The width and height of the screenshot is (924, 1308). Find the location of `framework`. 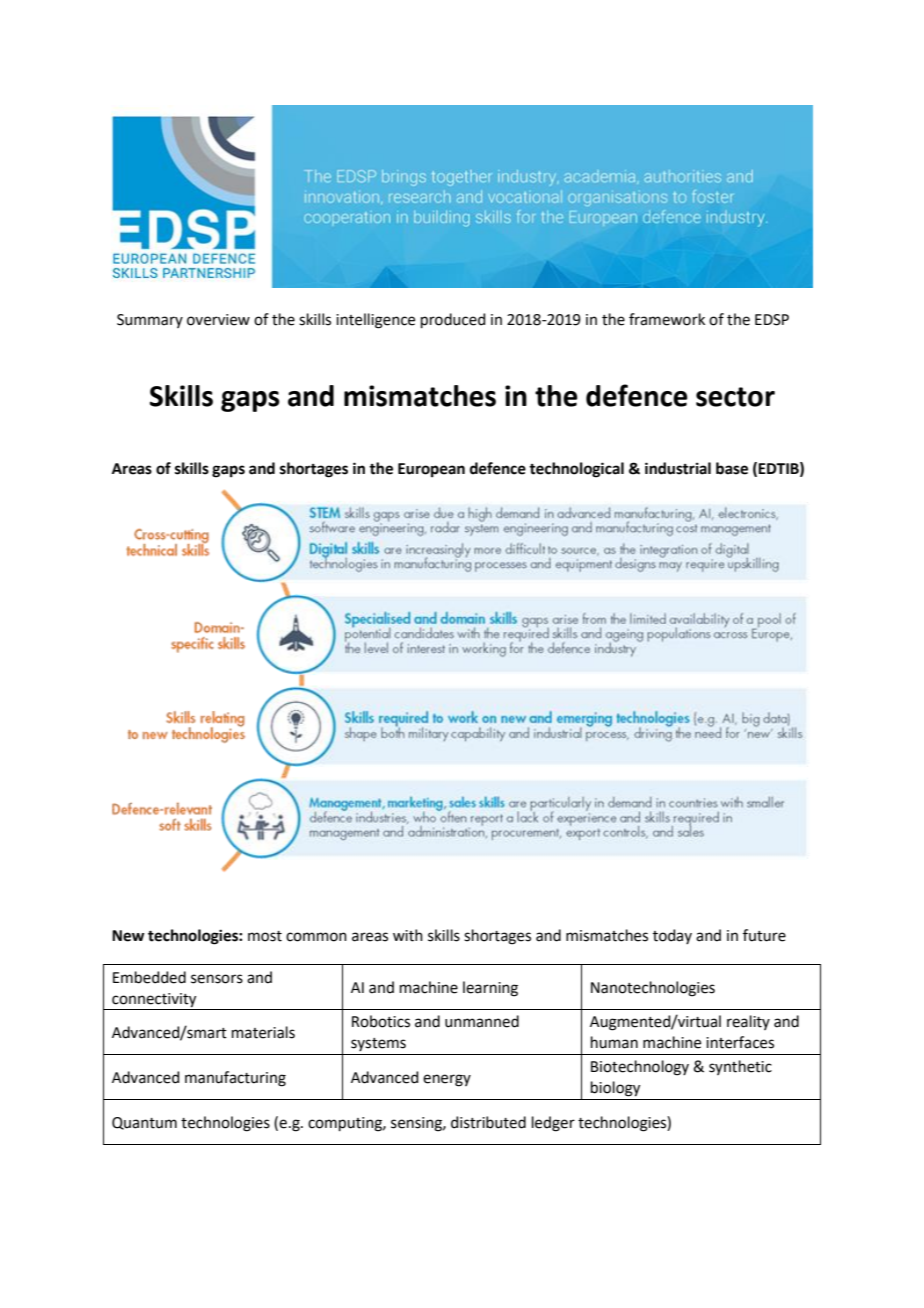

framework is located at coordinates (667, 319).
